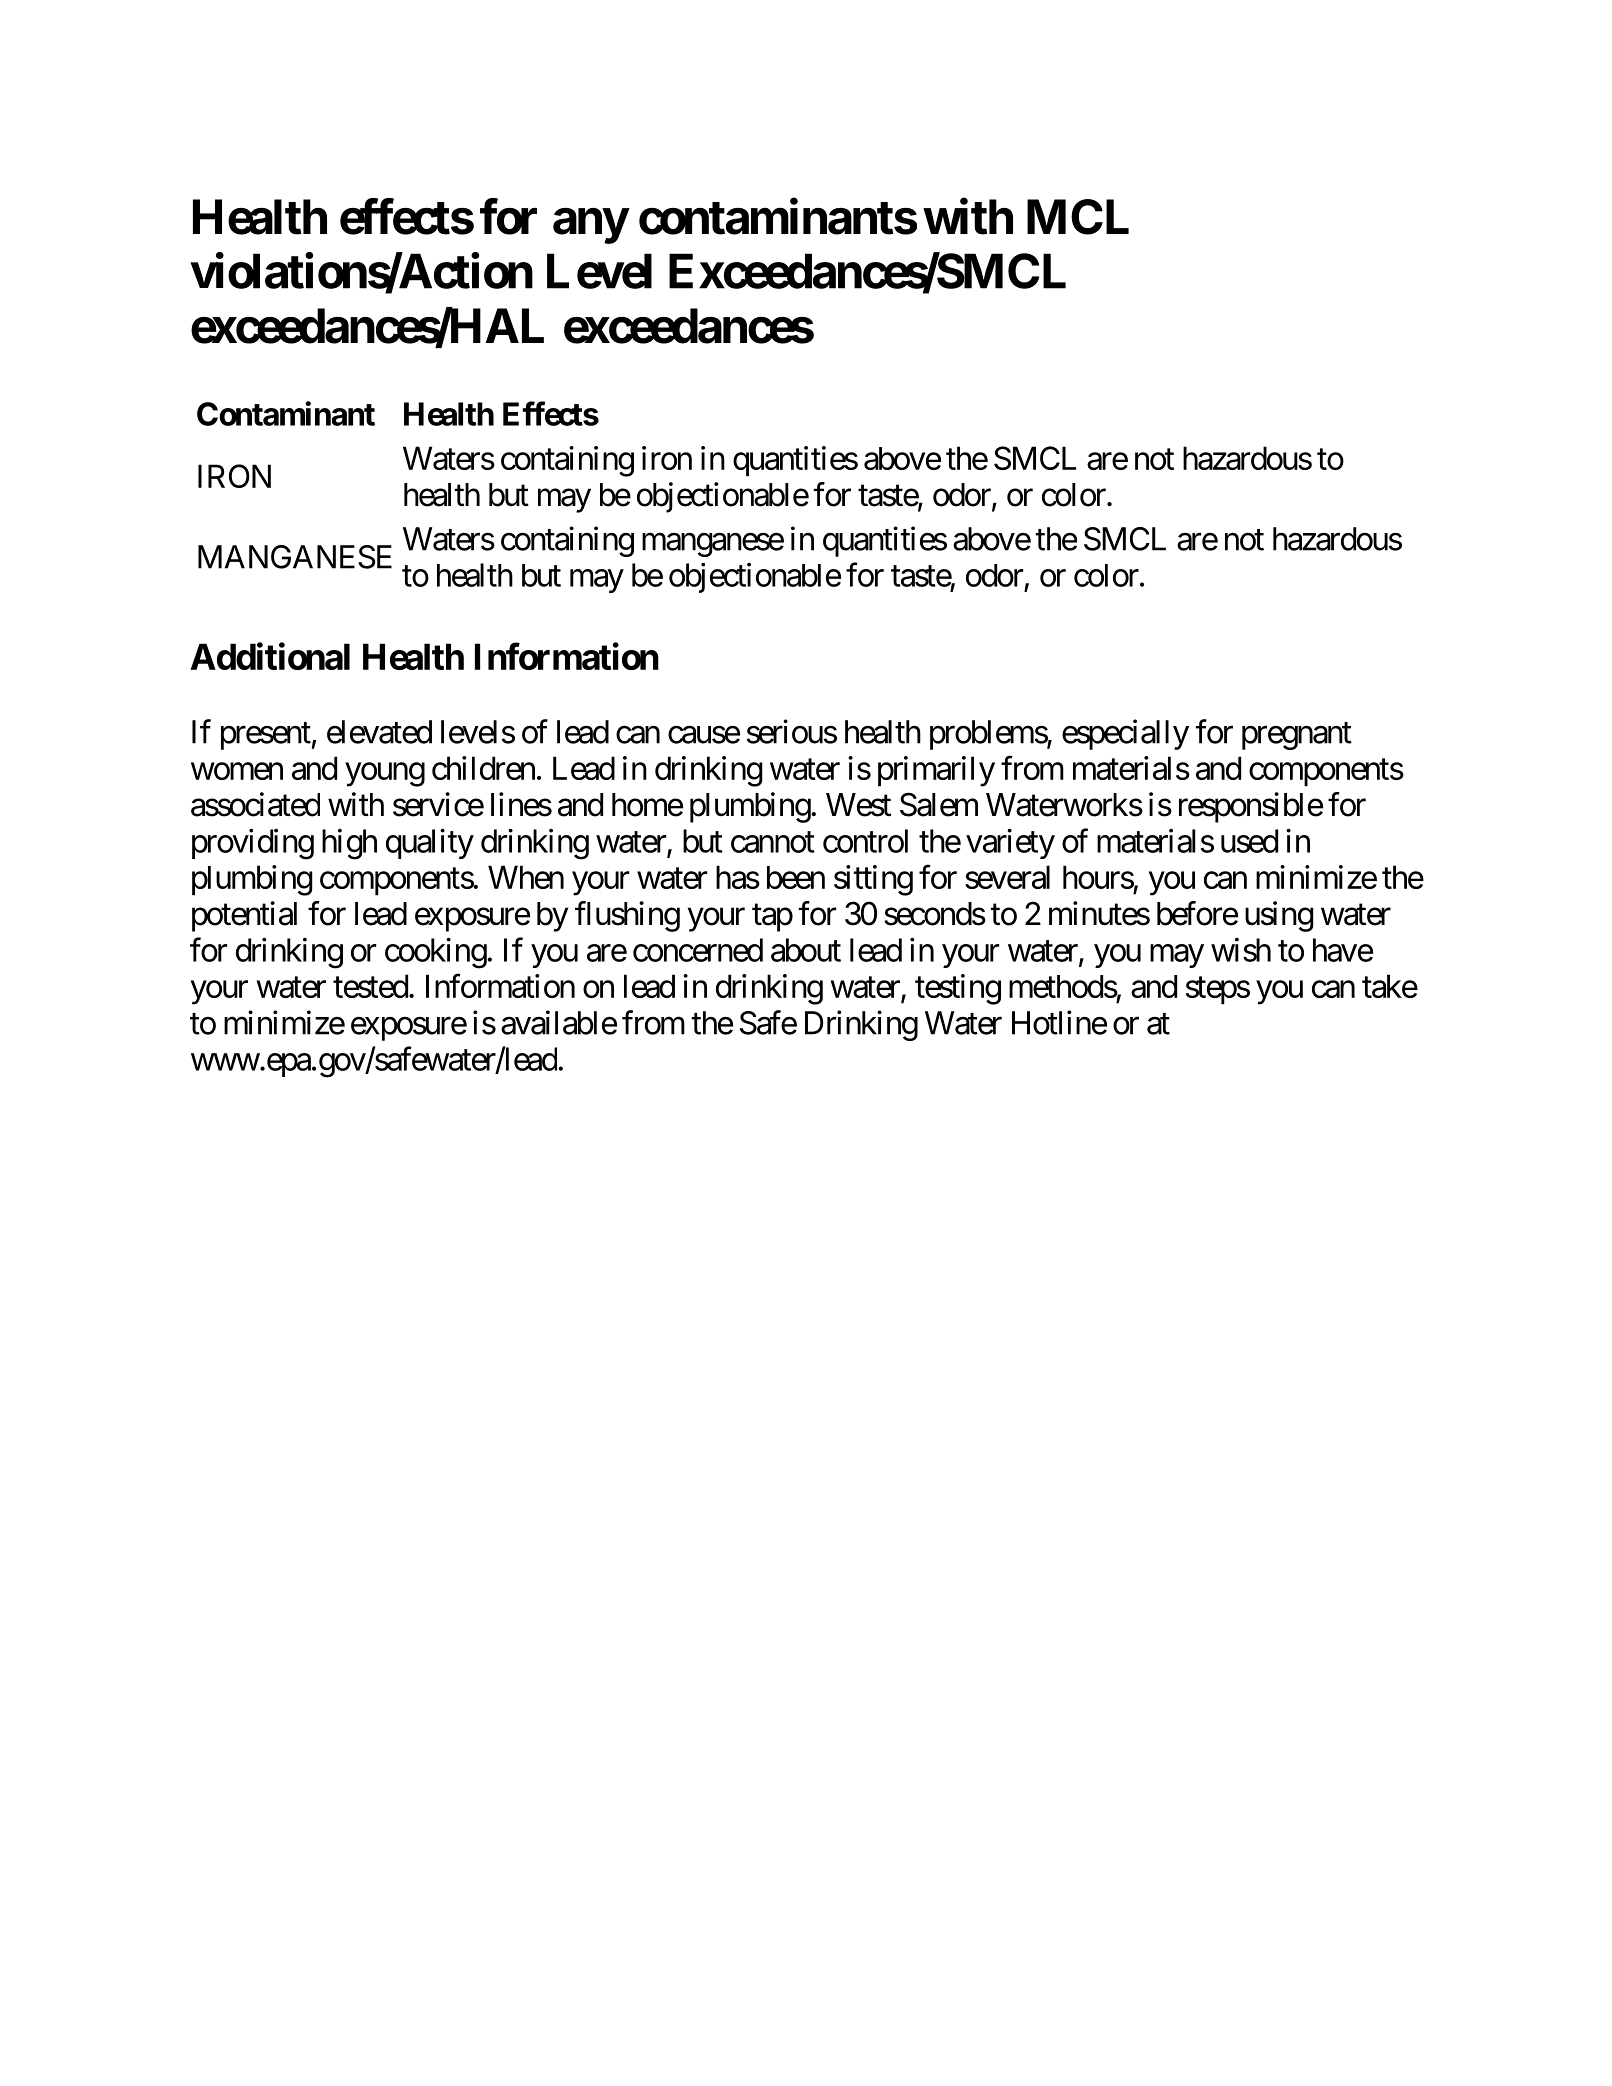 This image has width=1612, height=2086. Describe the element at coordinates (939, 804) in the image. I see `Salem` at that location.
